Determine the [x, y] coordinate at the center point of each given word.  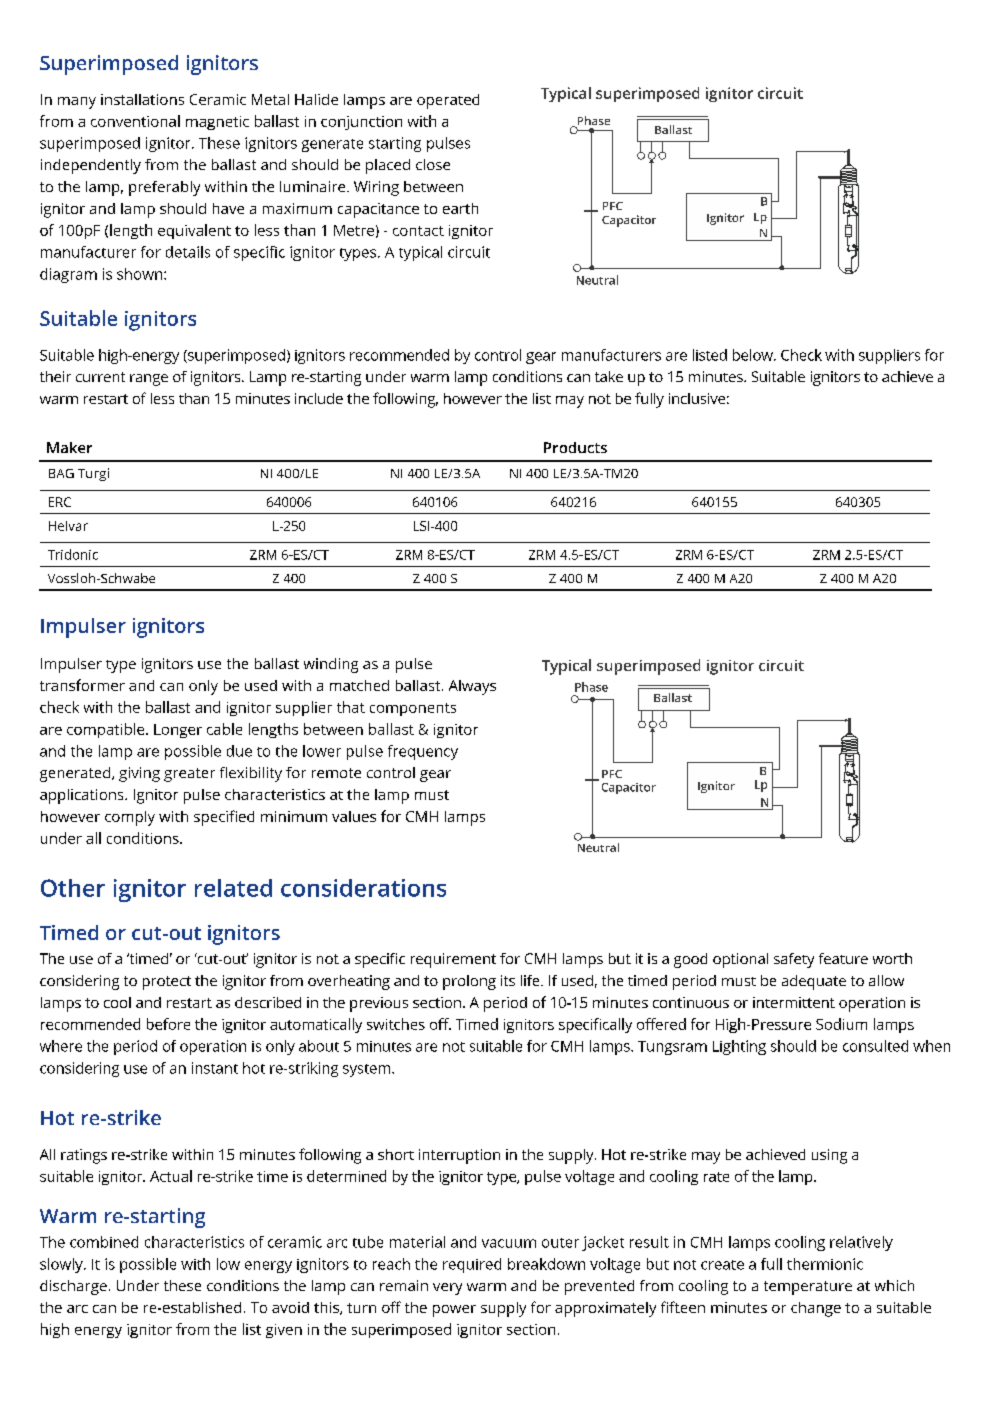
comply [130, 818]
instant [215, 1068]
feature [843, 958]
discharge [73, 1287]
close [433, 164]
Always [472, 687]
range [149, 380]
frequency [423, 752]
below [754, 355]
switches [396, 1024]
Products [575, 447]
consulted [875, 1046]
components [413, 709]
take [609, 376]
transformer [82, 685]
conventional [135, 121]
